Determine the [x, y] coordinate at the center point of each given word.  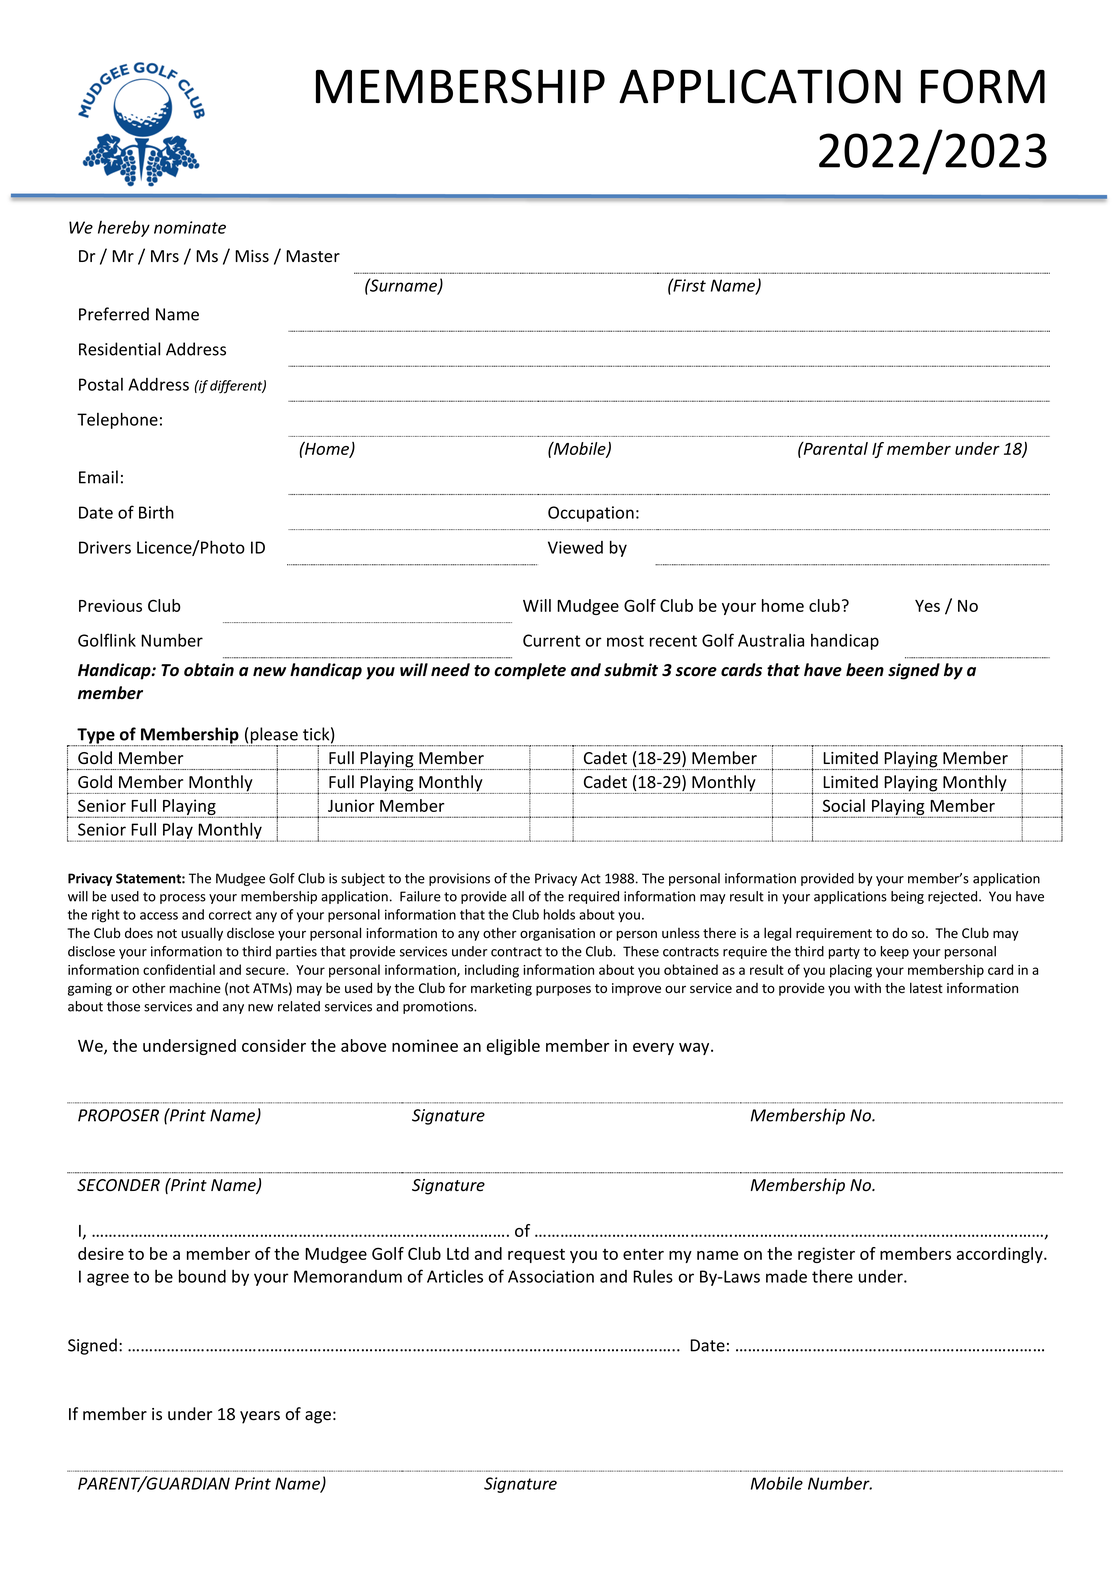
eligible [513, 1047]
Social [844, 805]
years [260, 1417]
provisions [459, 879]
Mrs [165, 256]
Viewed [575, 547]
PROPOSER [118, 1115]
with [867, 987]
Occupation [591, 514]
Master [313, 256]
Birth [156, 512]
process [183, 899]
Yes [927, 606]
